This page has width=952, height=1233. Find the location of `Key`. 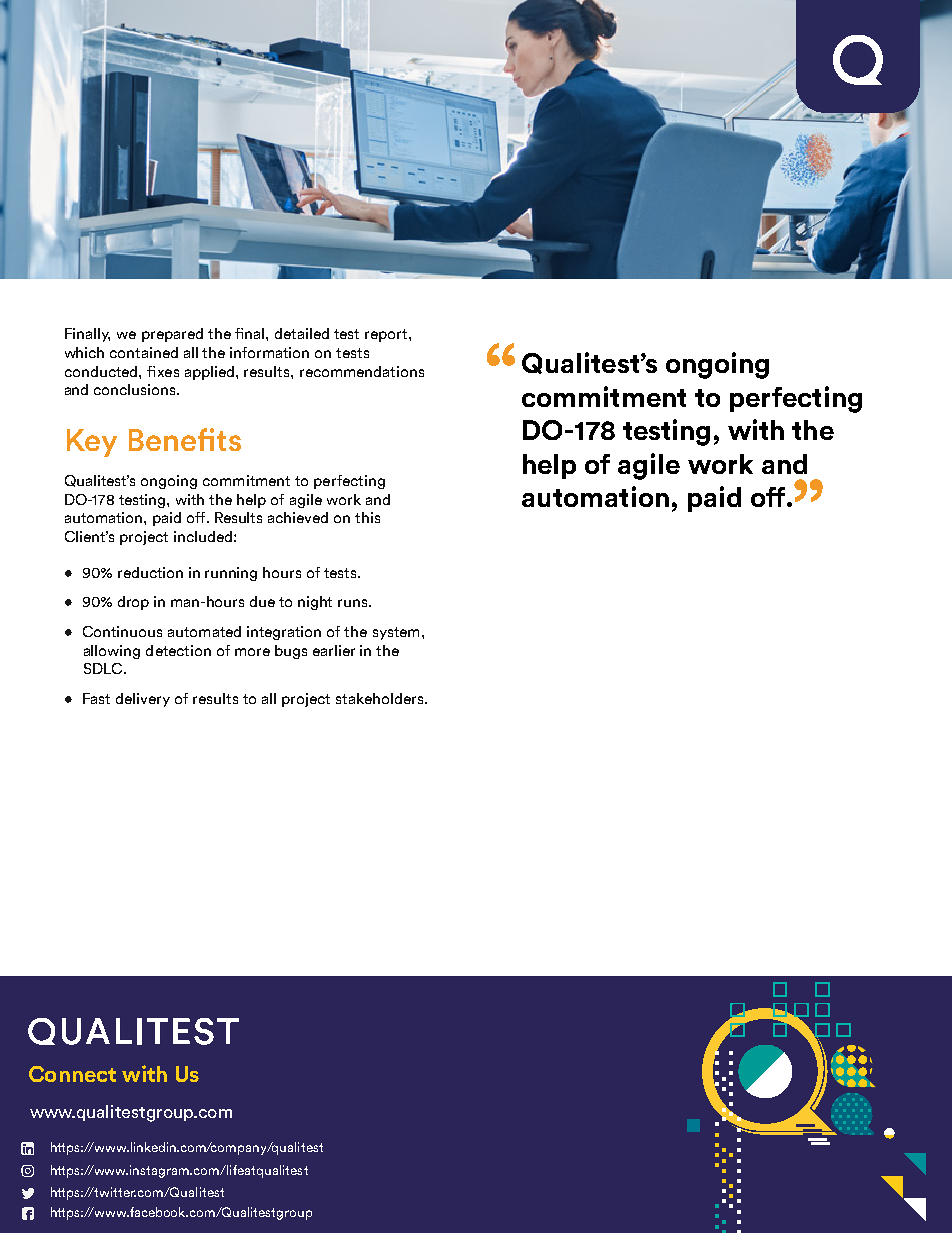

Key is located at coordinates (92, 443).
